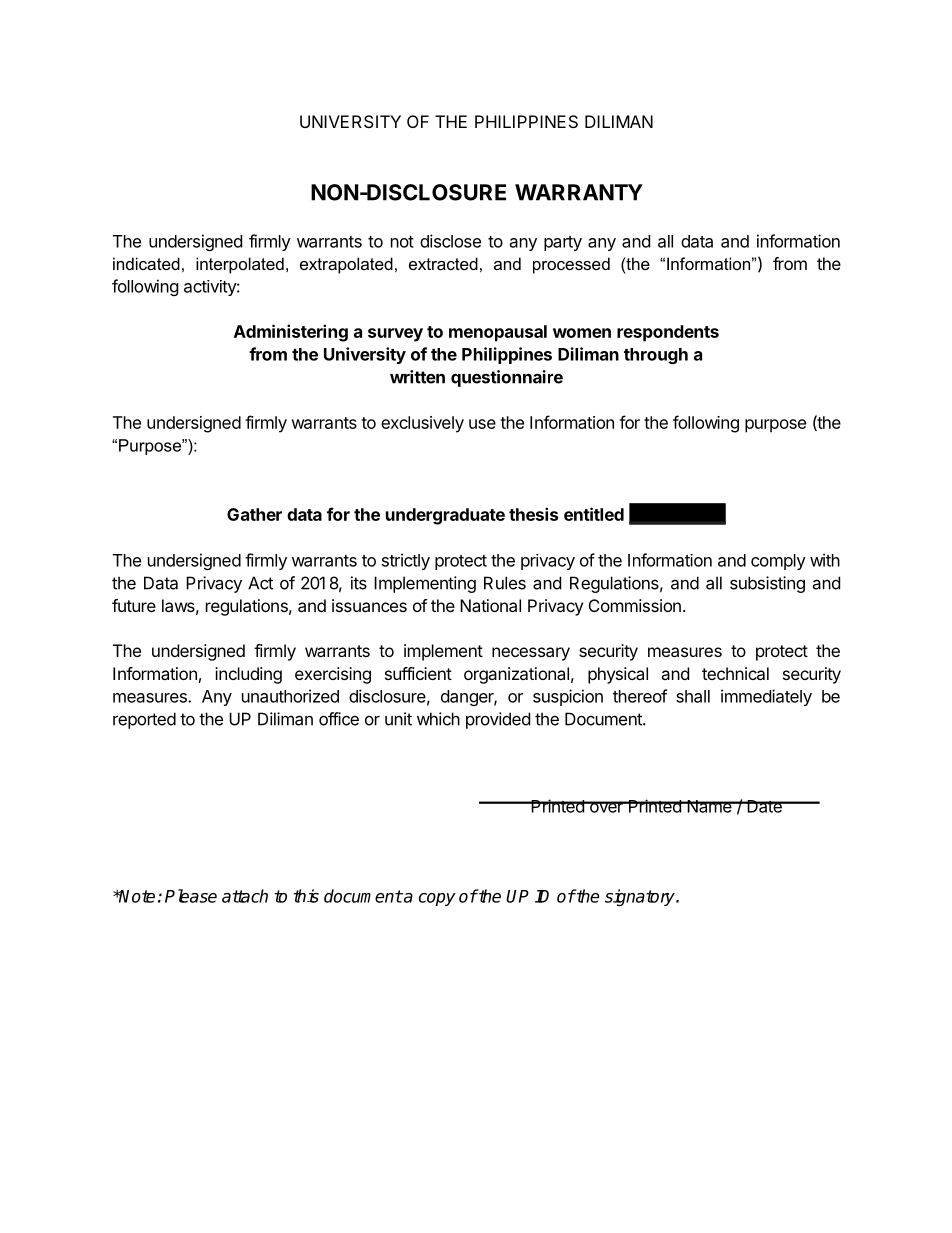 This image has width=952, height=1233. I want to click on copy, so click(437, 899).
